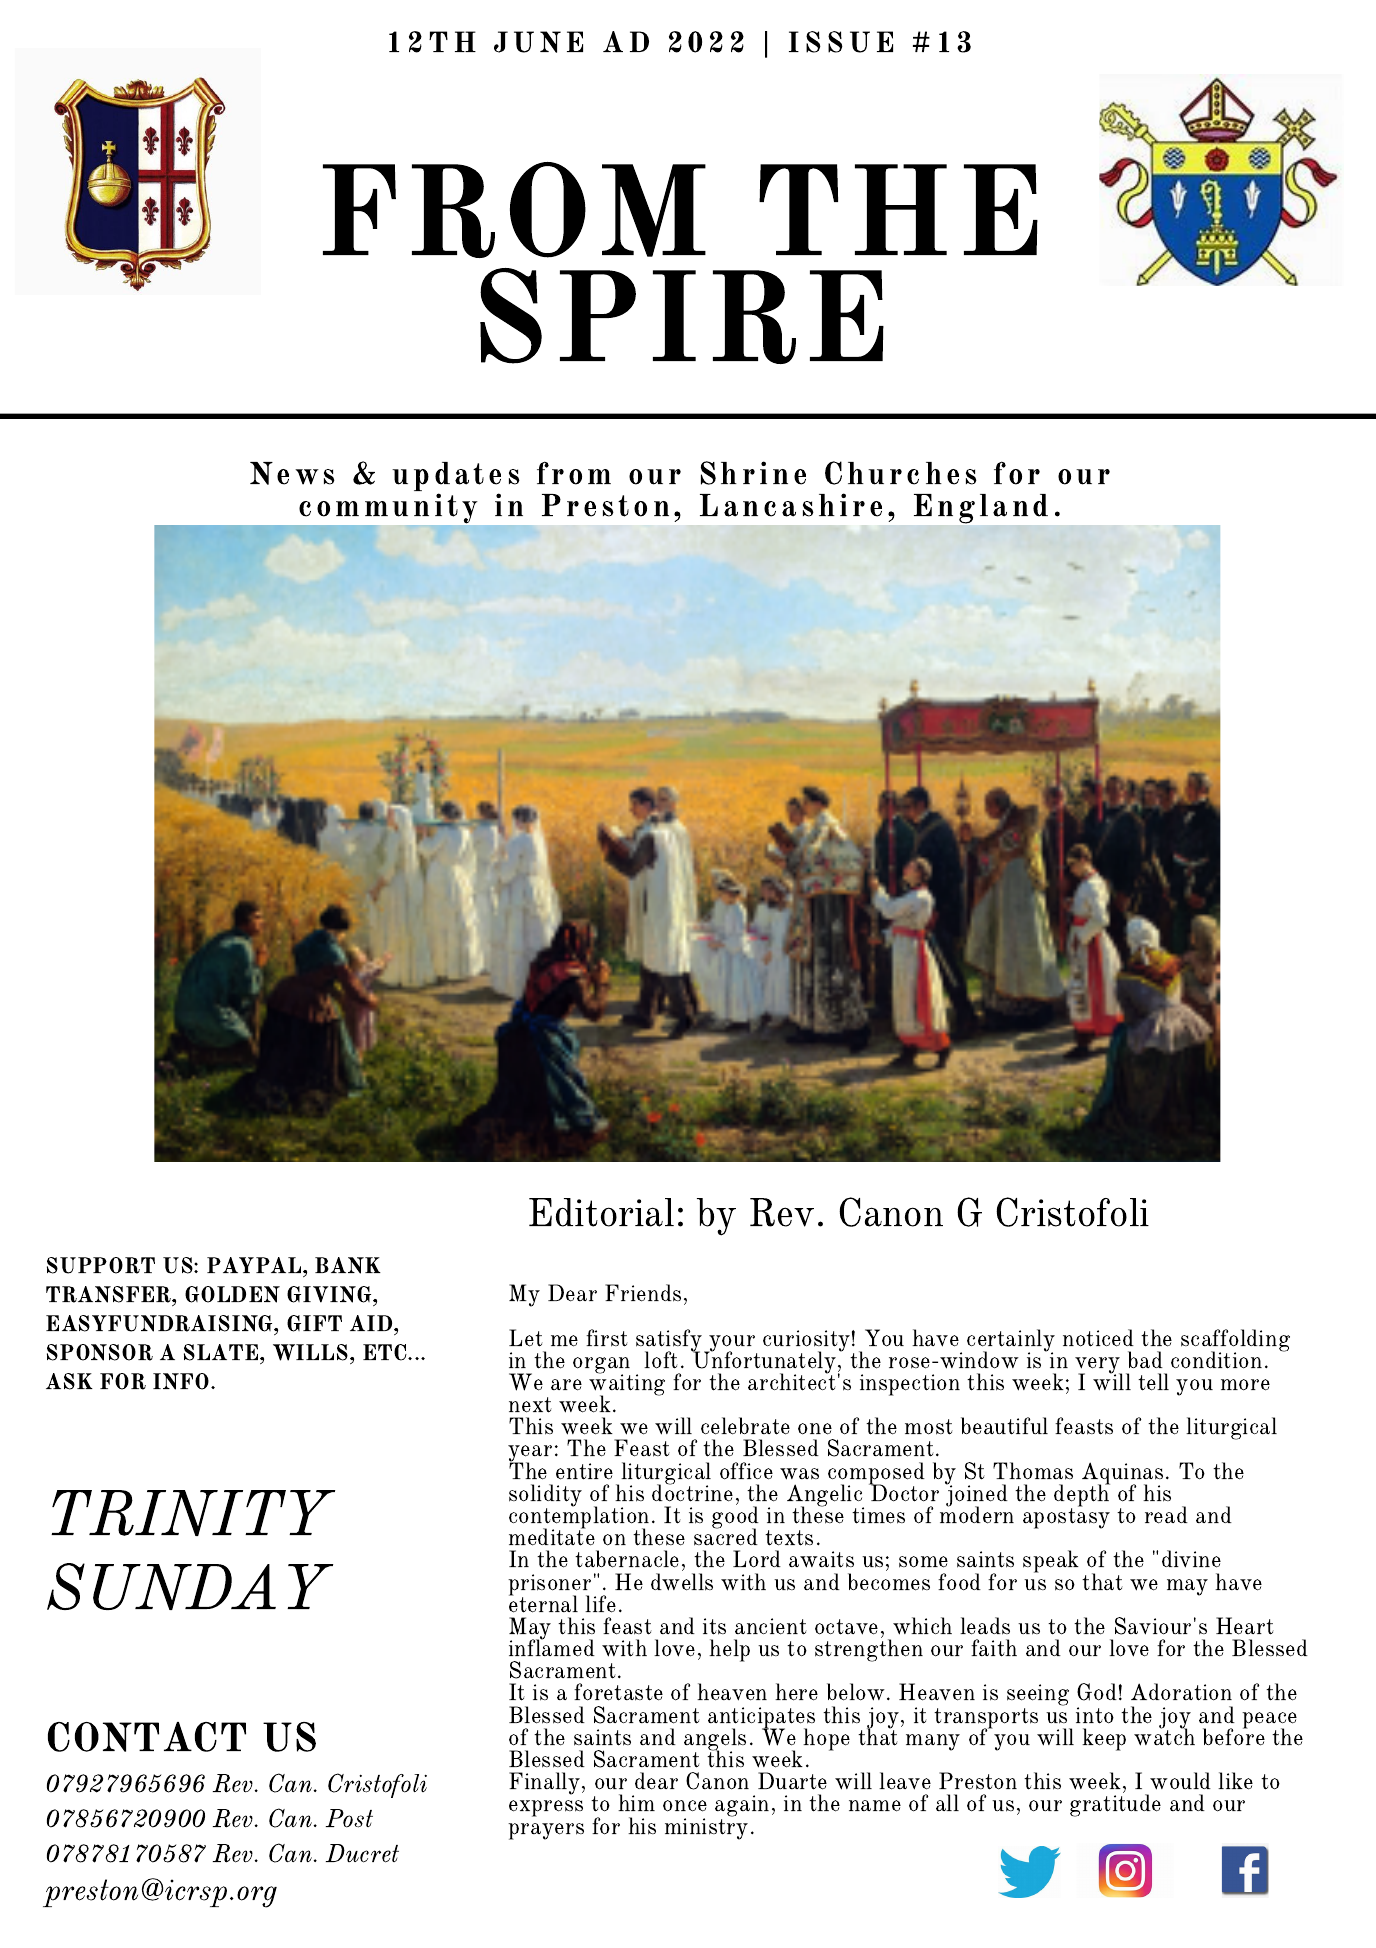  I want to click on scaffolding, so click(1235, 1341).
